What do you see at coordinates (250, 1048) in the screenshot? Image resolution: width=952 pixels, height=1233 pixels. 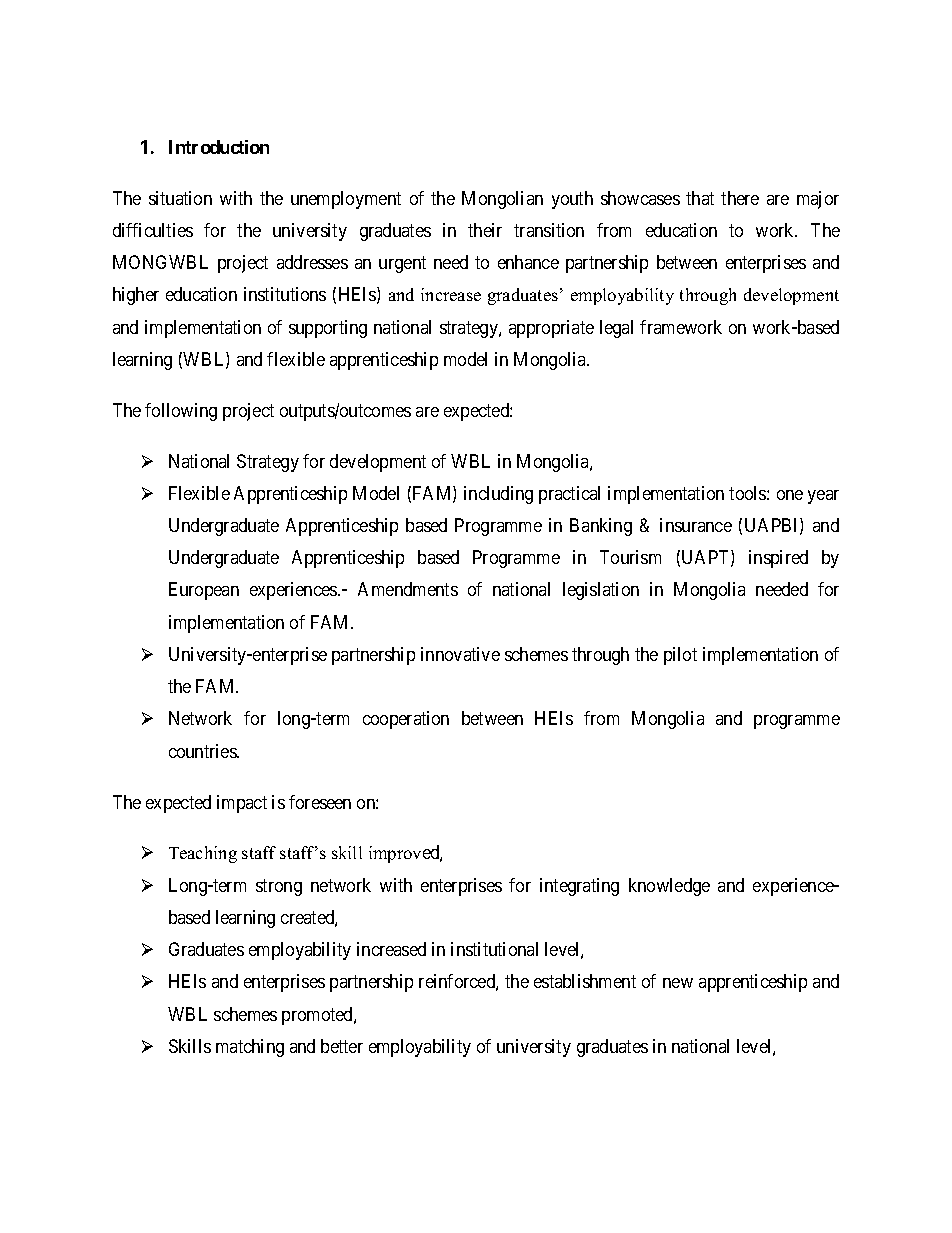 I see `matching` at bounding box center [250, 1048].
